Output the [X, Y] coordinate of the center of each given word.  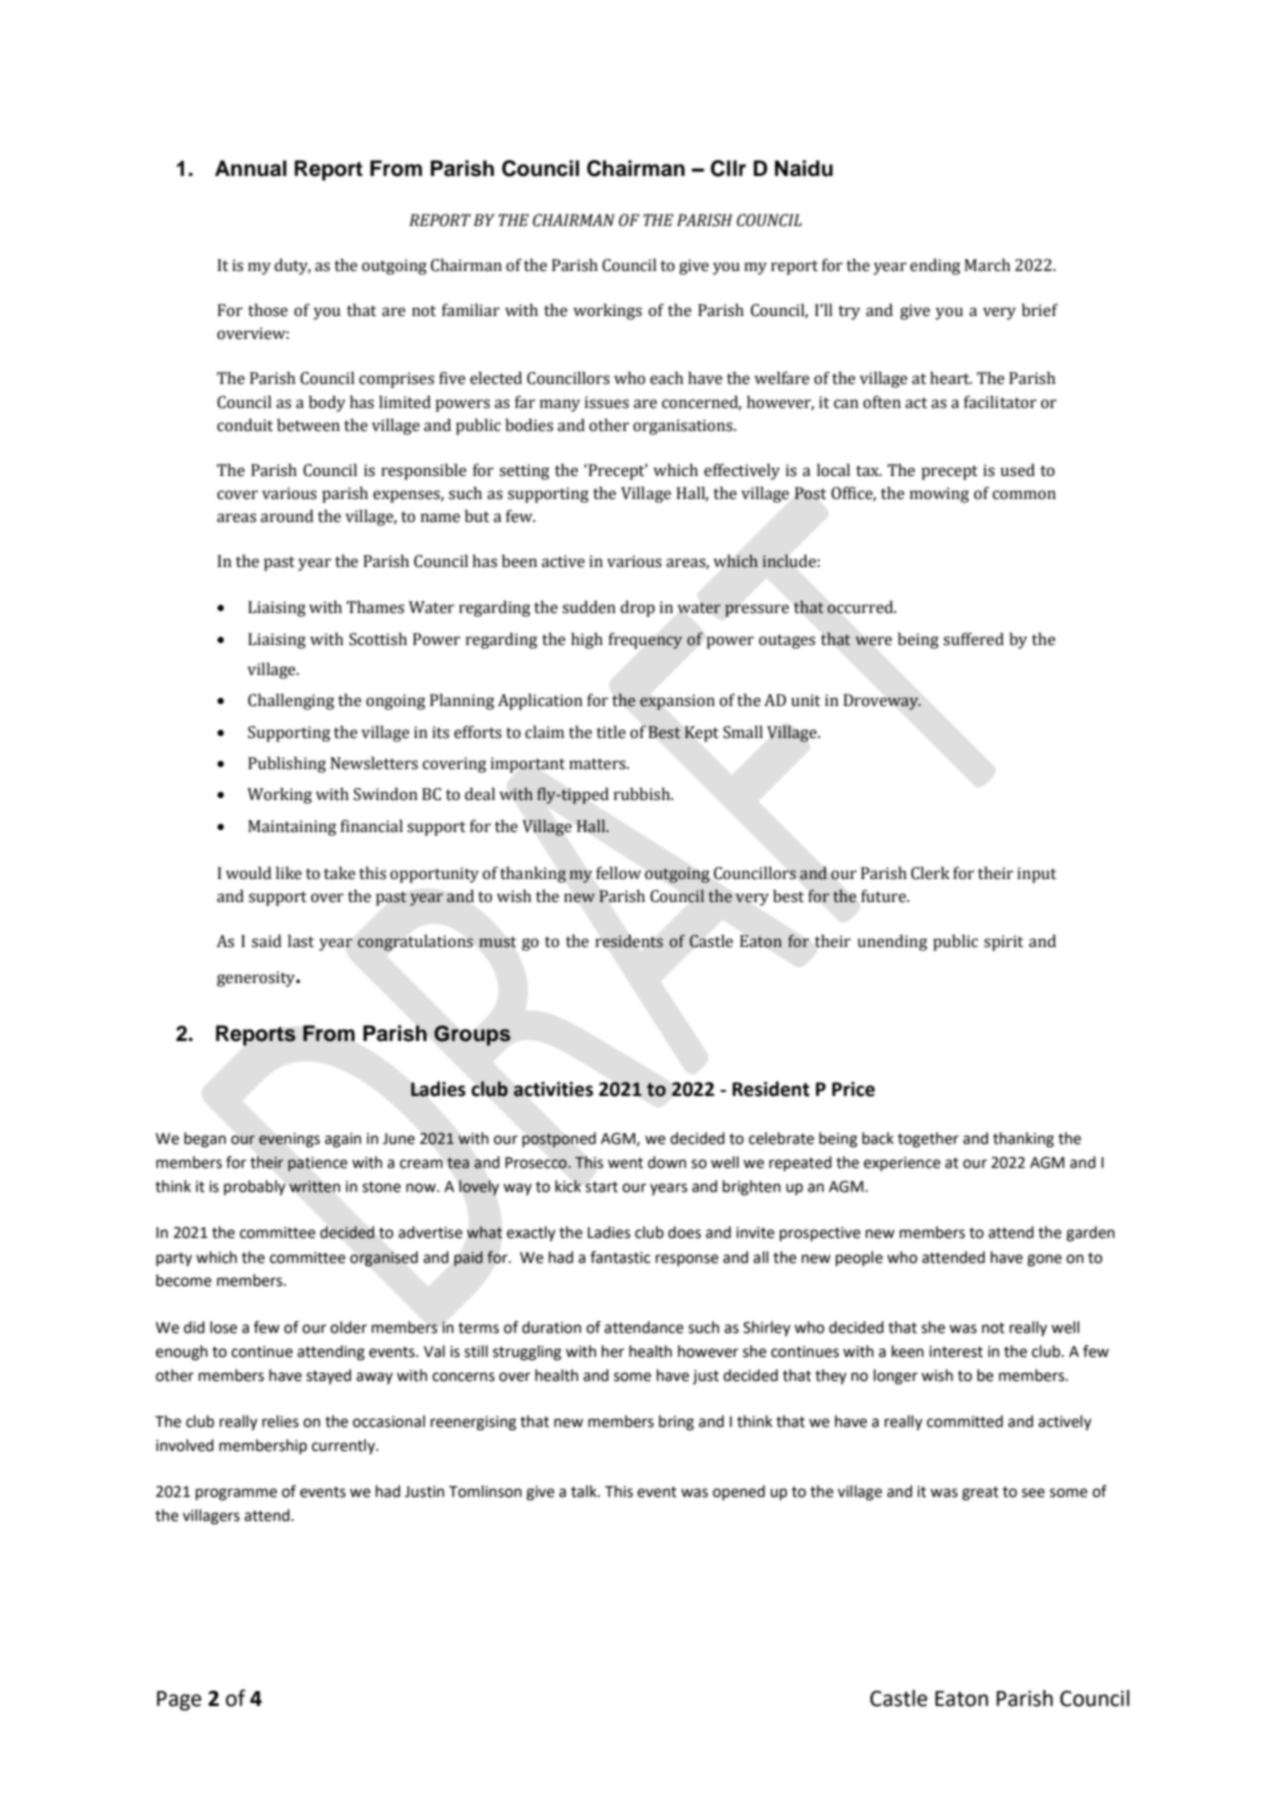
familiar [471, 310]
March [987, 265]
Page [179, 1701]
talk [585, 1491]
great [980, 1493]
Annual [251, 168]
